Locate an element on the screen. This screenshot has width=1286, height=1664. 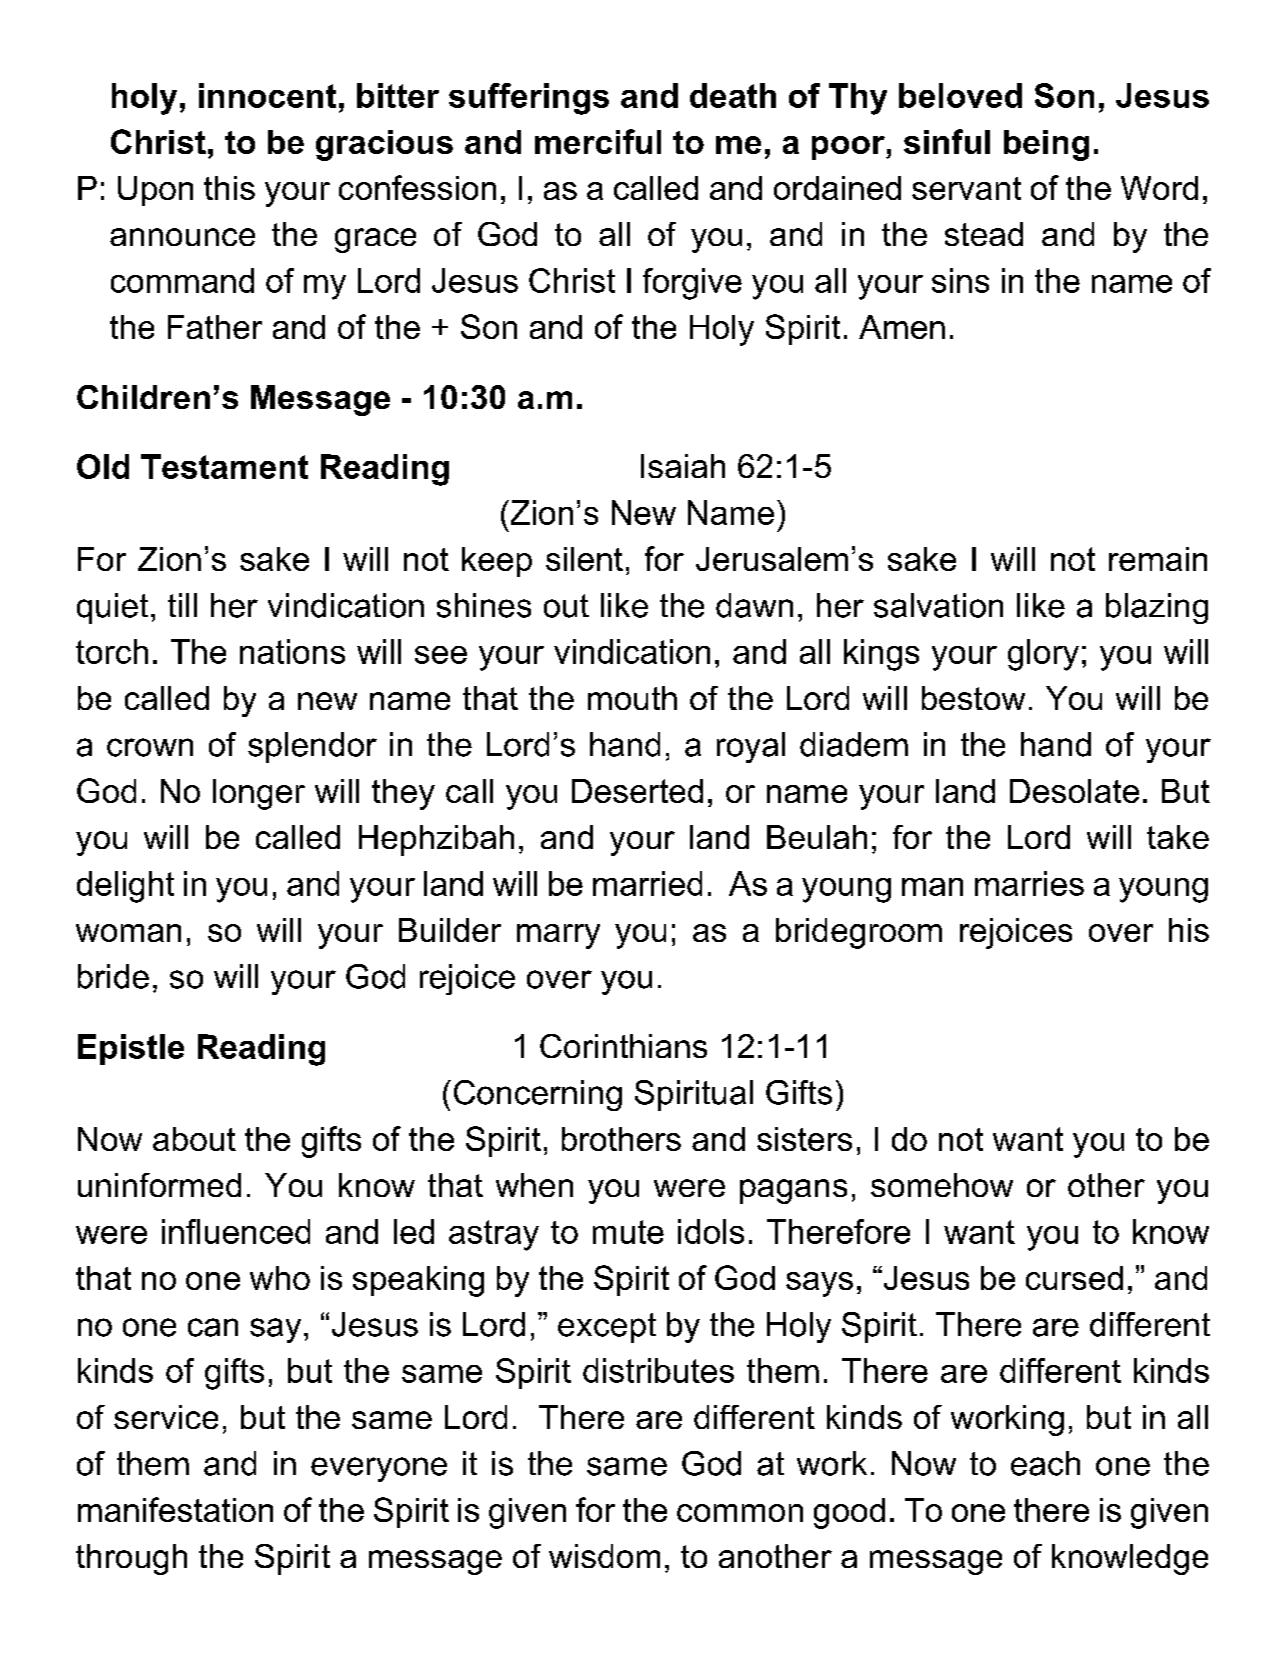
Corinthians is located at coordinates (623, 1046).
